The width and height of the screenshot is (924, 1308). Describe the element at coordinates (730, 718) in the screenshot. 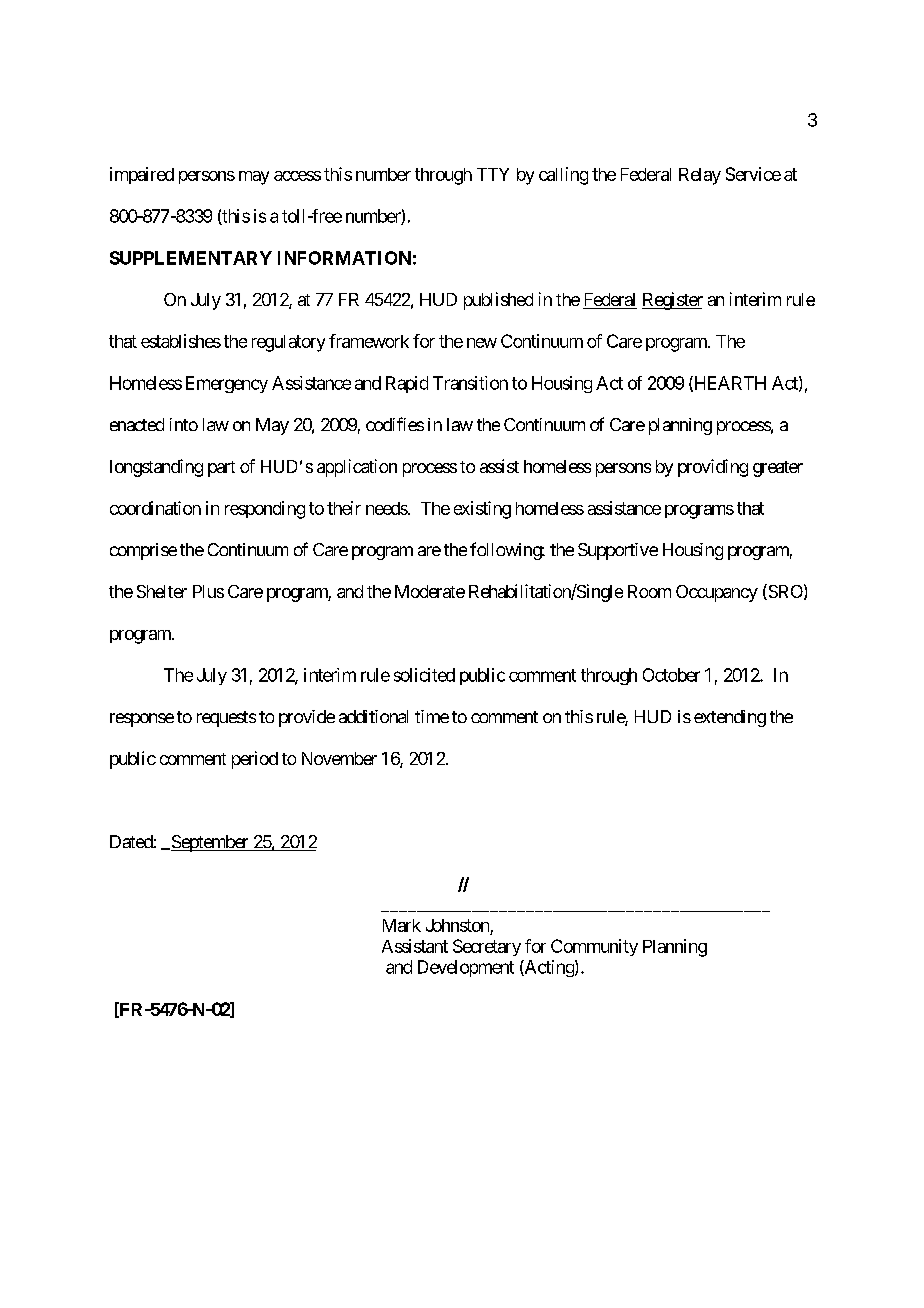

I see `extending` at that location.
